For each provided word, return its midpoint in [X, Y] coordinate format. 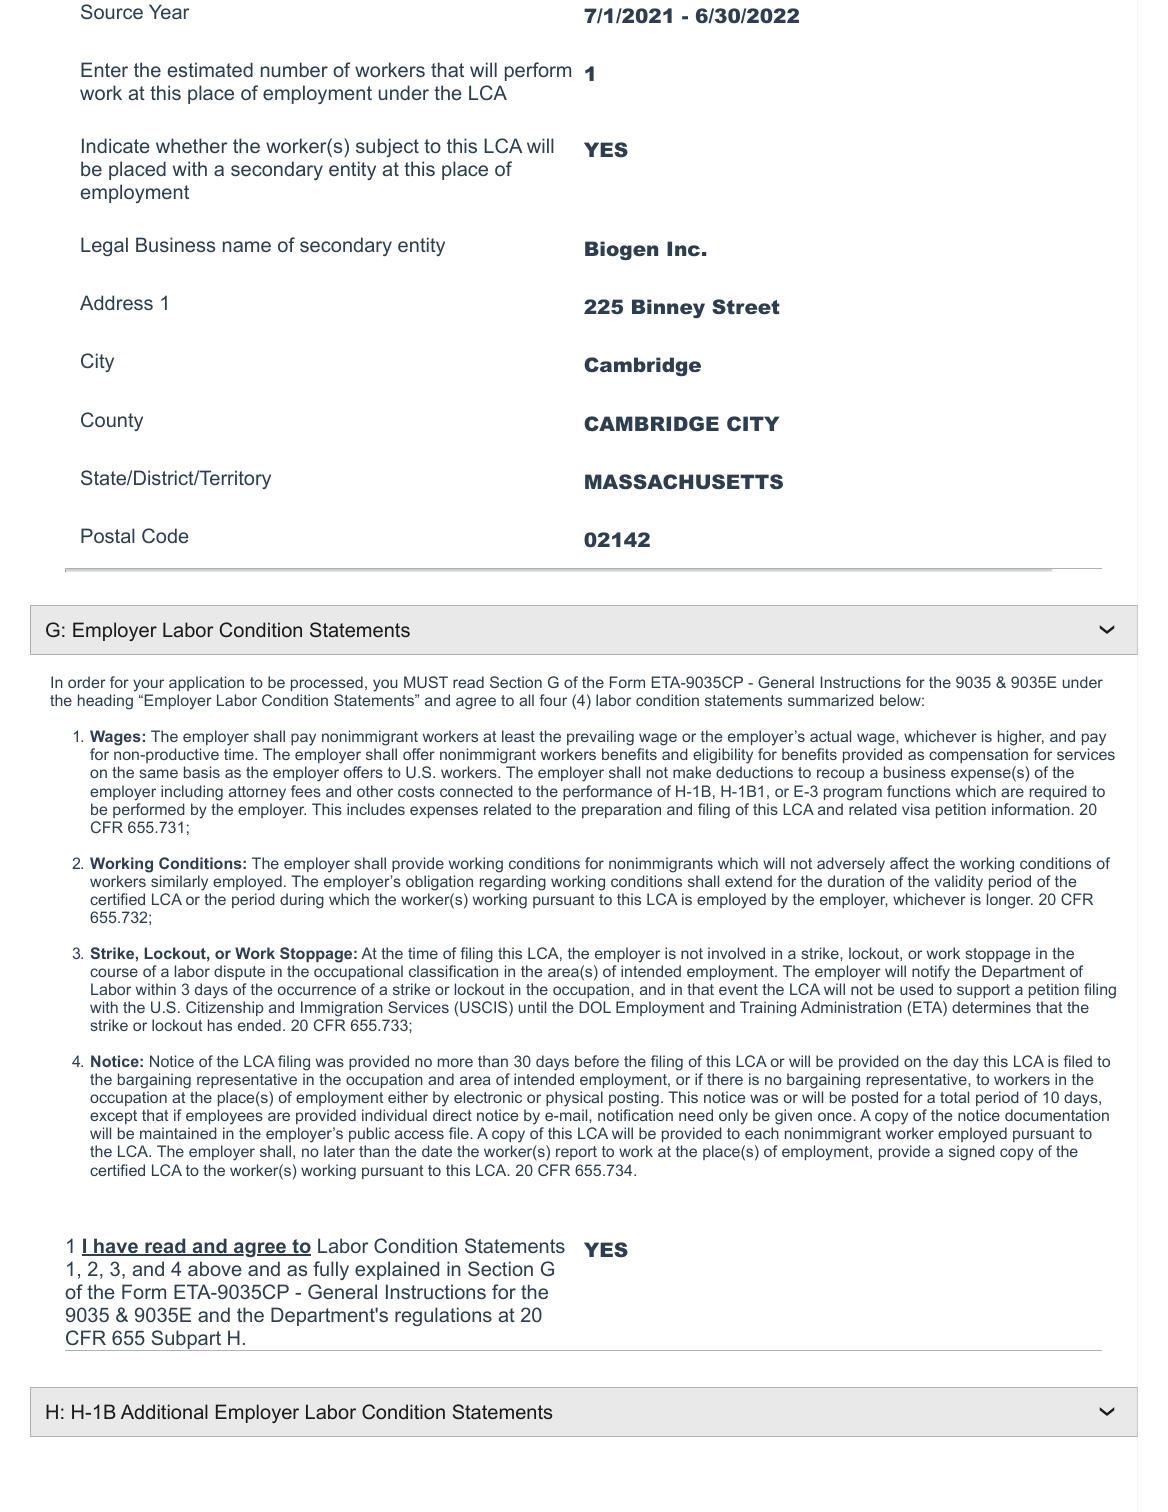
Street [746, 306]
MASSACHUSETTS [684, 481]
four [553, 700]
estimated [210, 69]
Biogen [621, 250]
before [597, 1061]
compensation [978, 757]
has [220, 1025]
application [206, 683]
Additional [164, 1411]
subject [387, 147]
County [112, 421]
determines [991, 1007]
